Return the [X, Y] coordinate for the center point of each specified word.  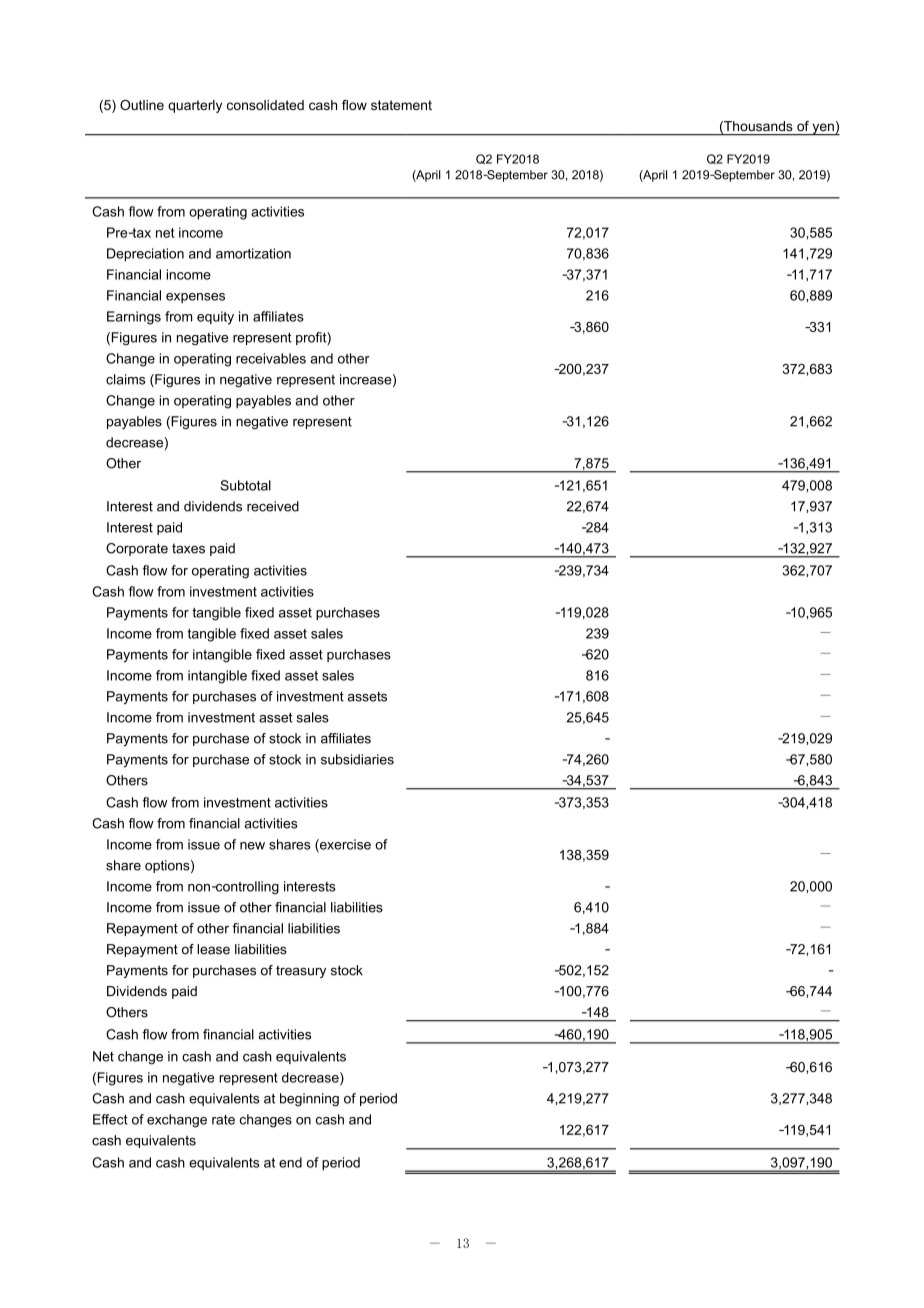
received [273, 506]
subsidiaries [357, 759]
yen [823, 129]
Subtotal [245, 485]
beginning [309, 1100]
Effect [110, 1119]
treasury [301, 971]
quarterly [195, 106]
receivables [271, 358]
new [252, 846]
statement [401, 105]
